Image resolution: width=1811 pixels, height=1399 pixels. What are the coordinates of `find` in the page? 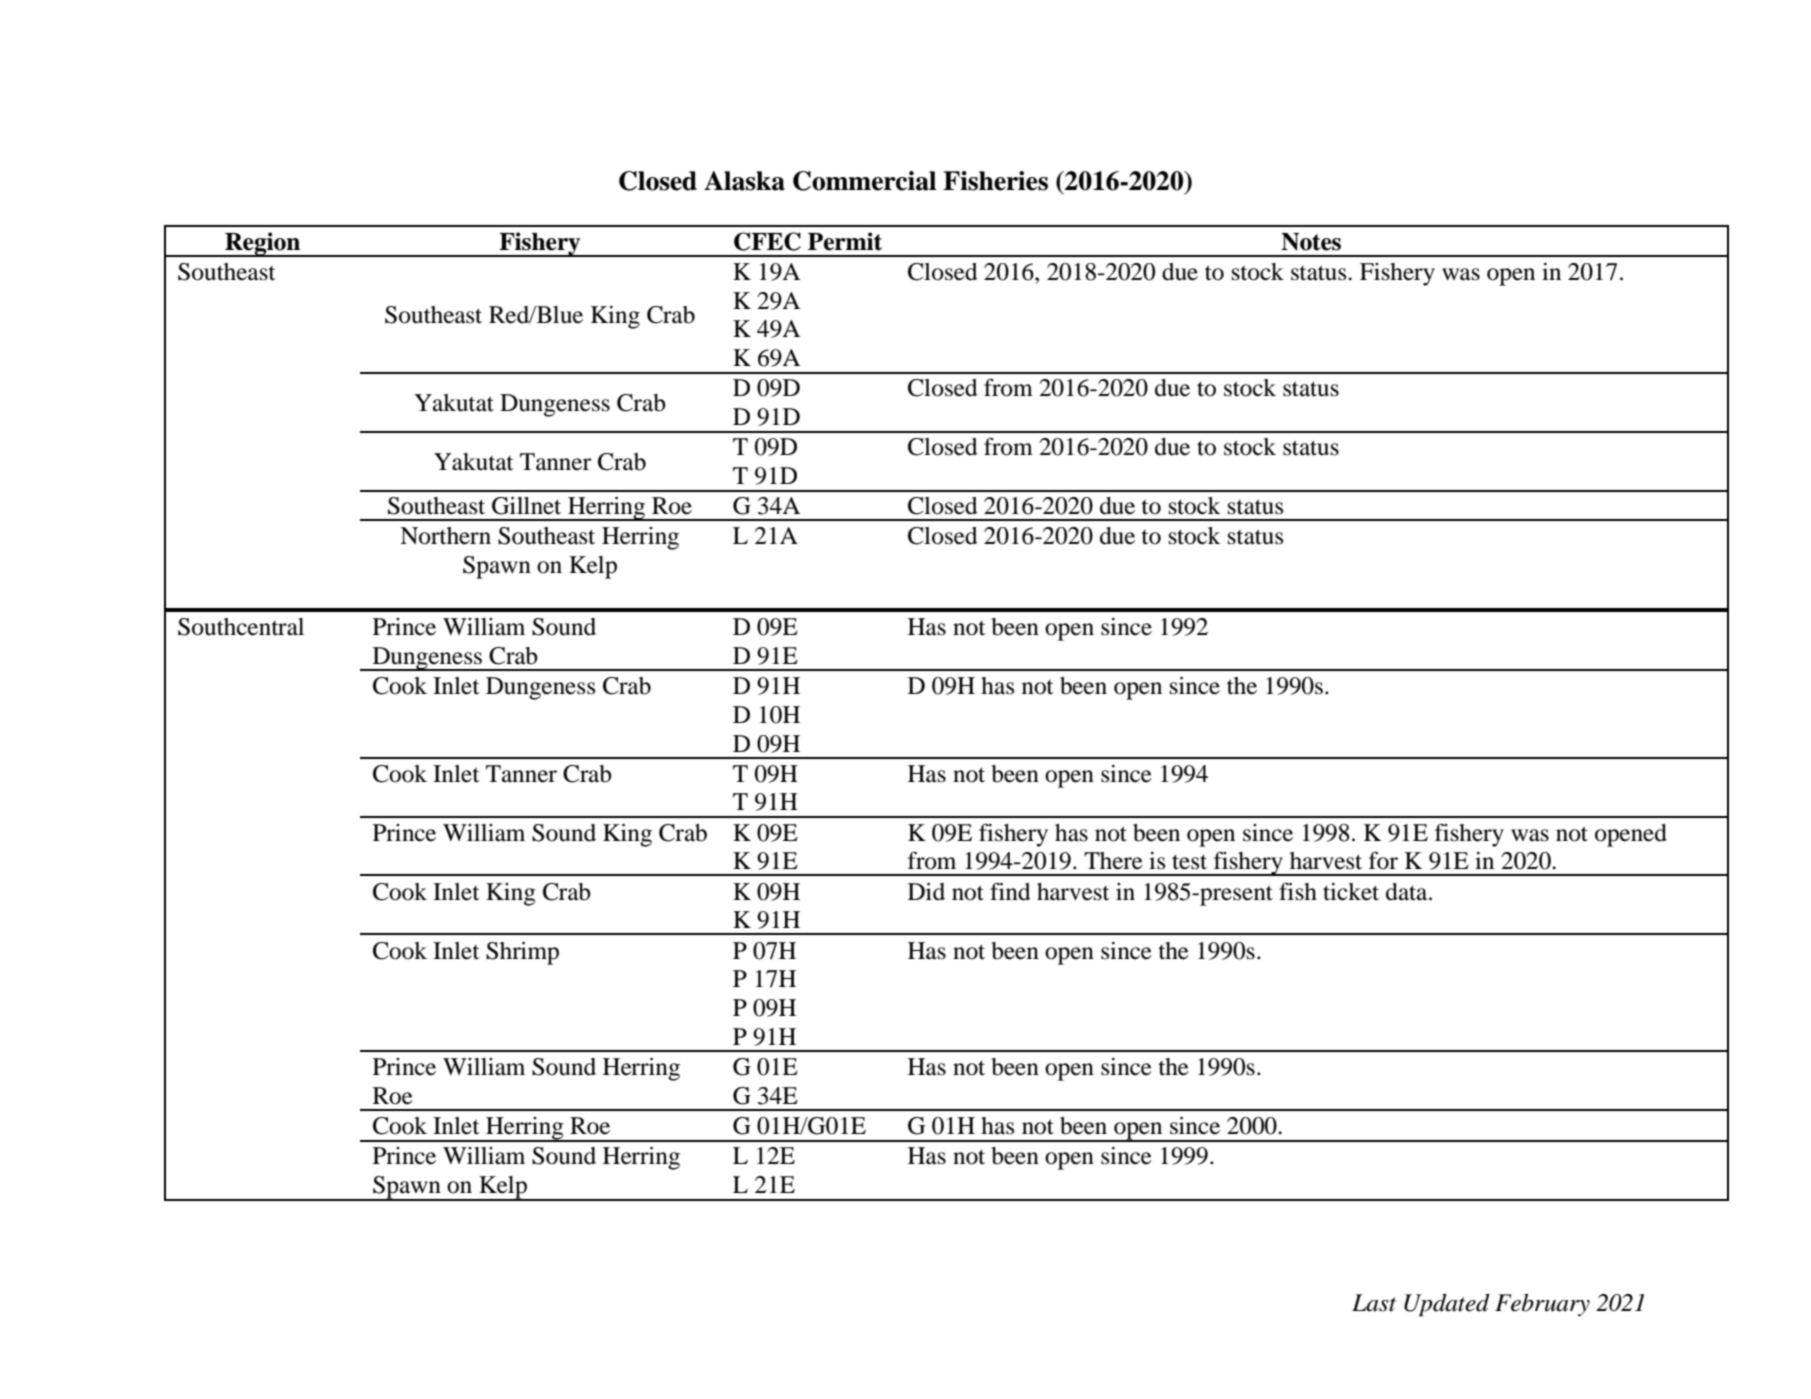 It's located at (1010, 891).
